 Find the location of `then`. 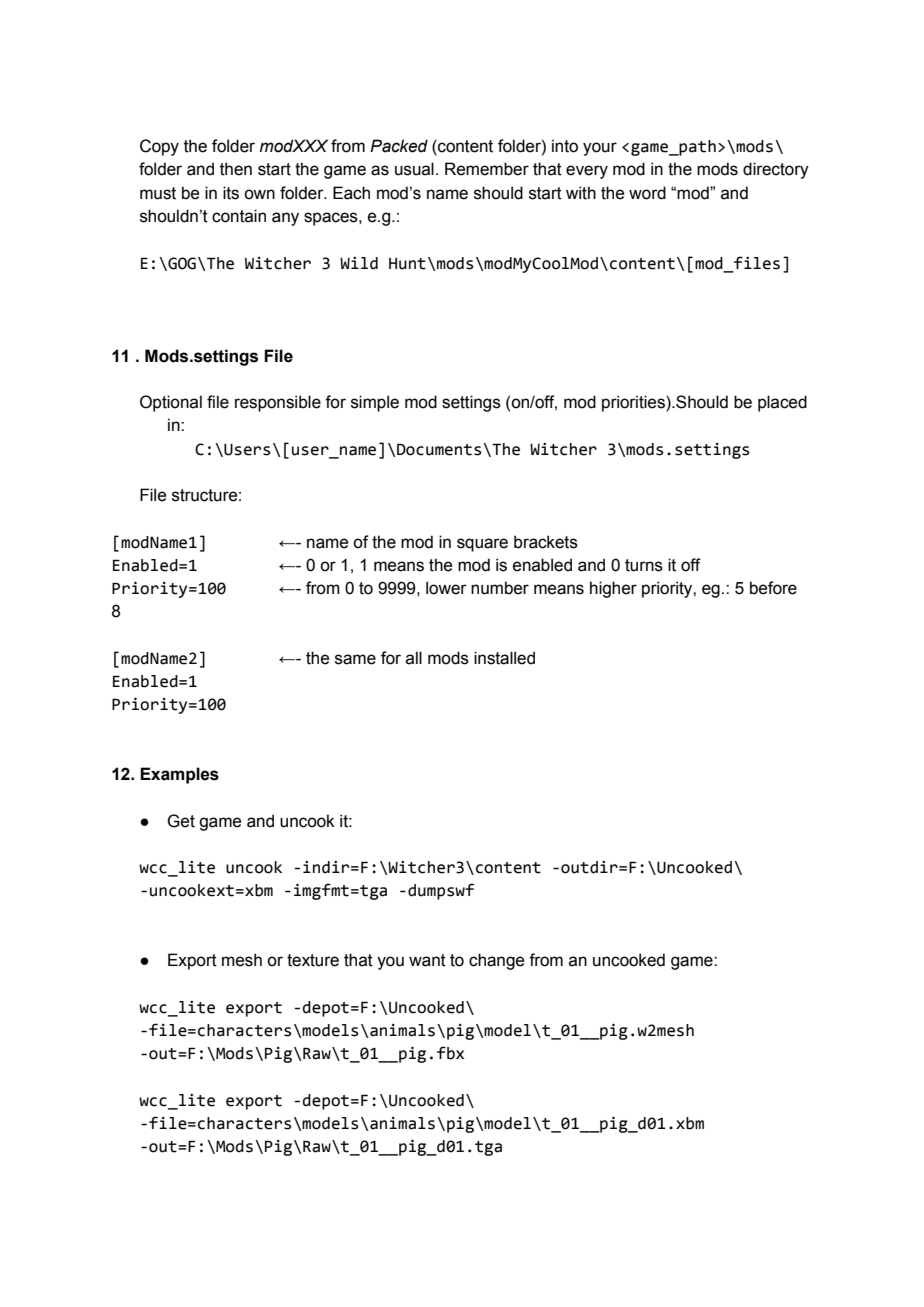

then is located at coordinates (236, 169).
